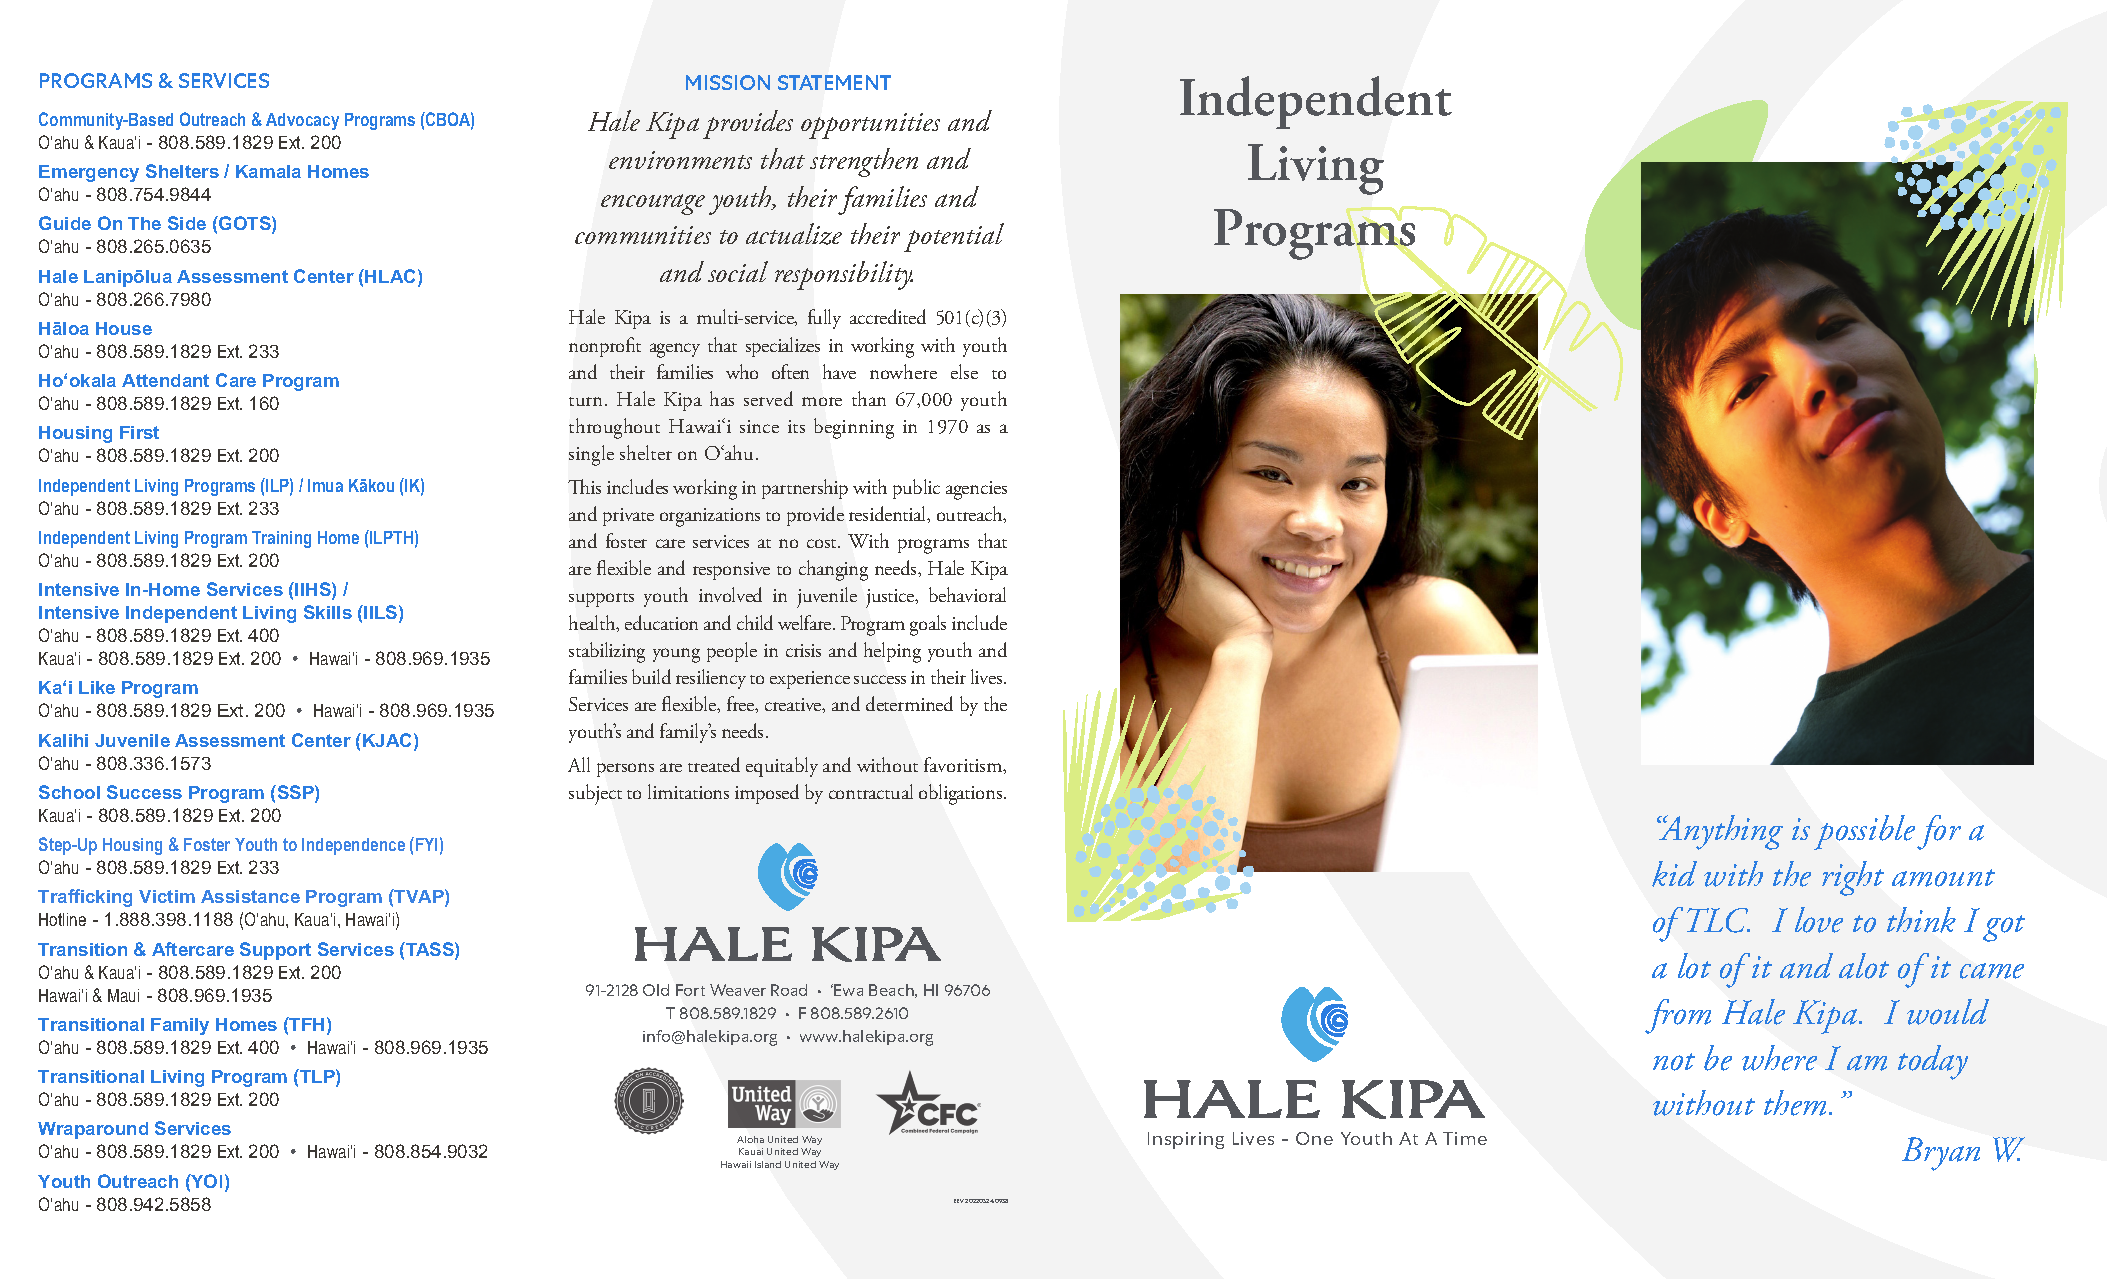  I want to click on obligations, so click(962, 794).
